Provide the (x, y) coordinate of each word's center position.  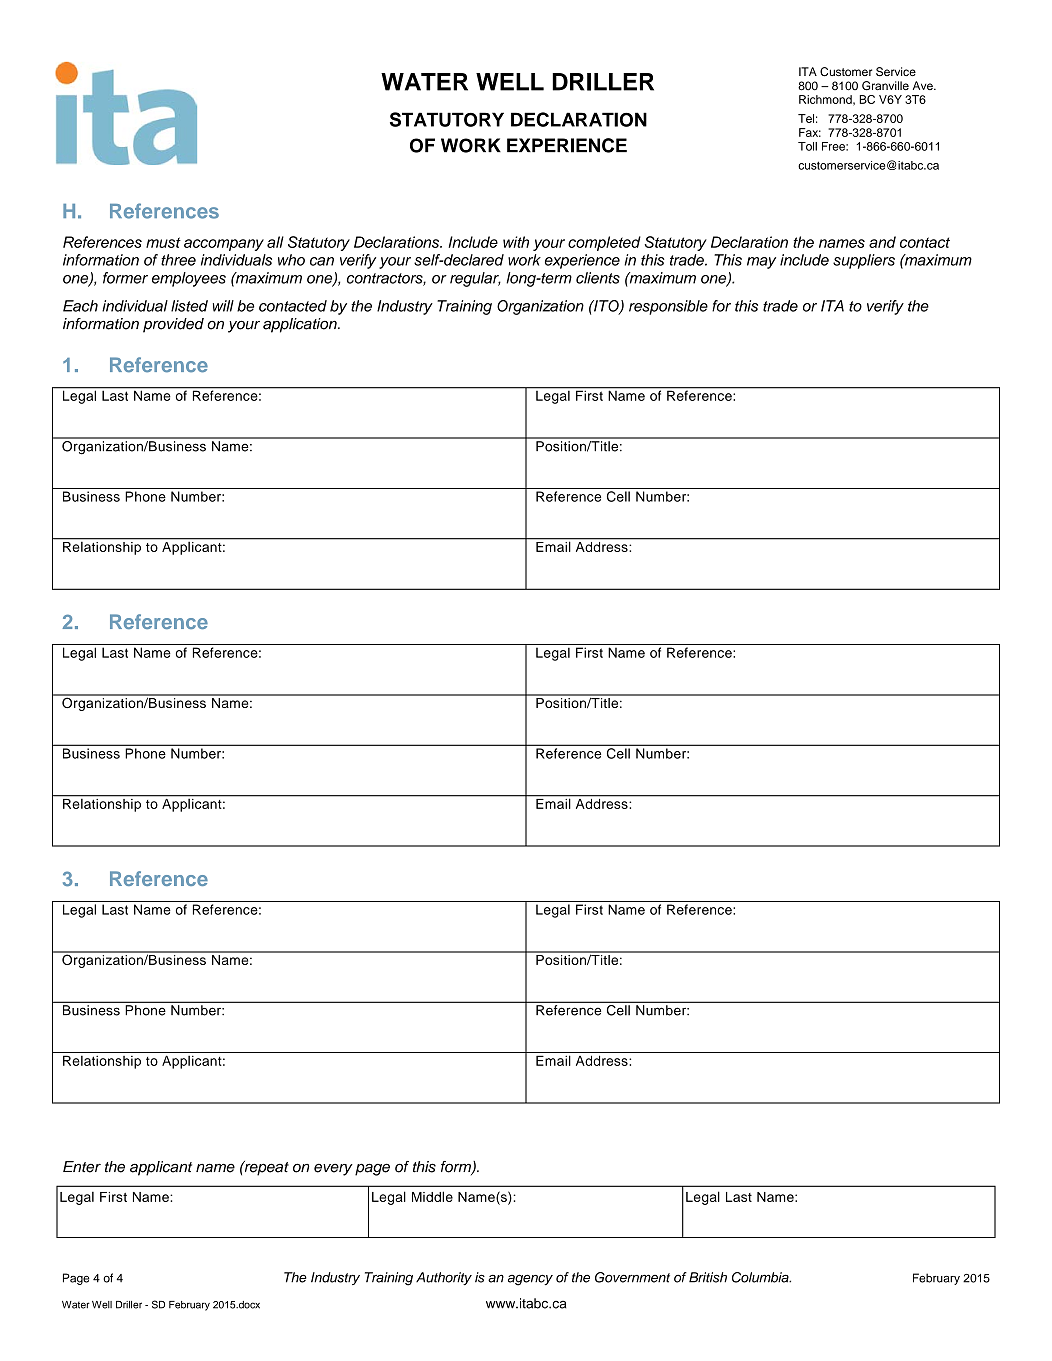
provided (173, 325)
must (163, 242)
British (708, 1277)
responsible (668, 307)
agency (530, 1280)
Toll (807, 146)
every (333, 1169)
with (516, 242)
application (301, 325)
